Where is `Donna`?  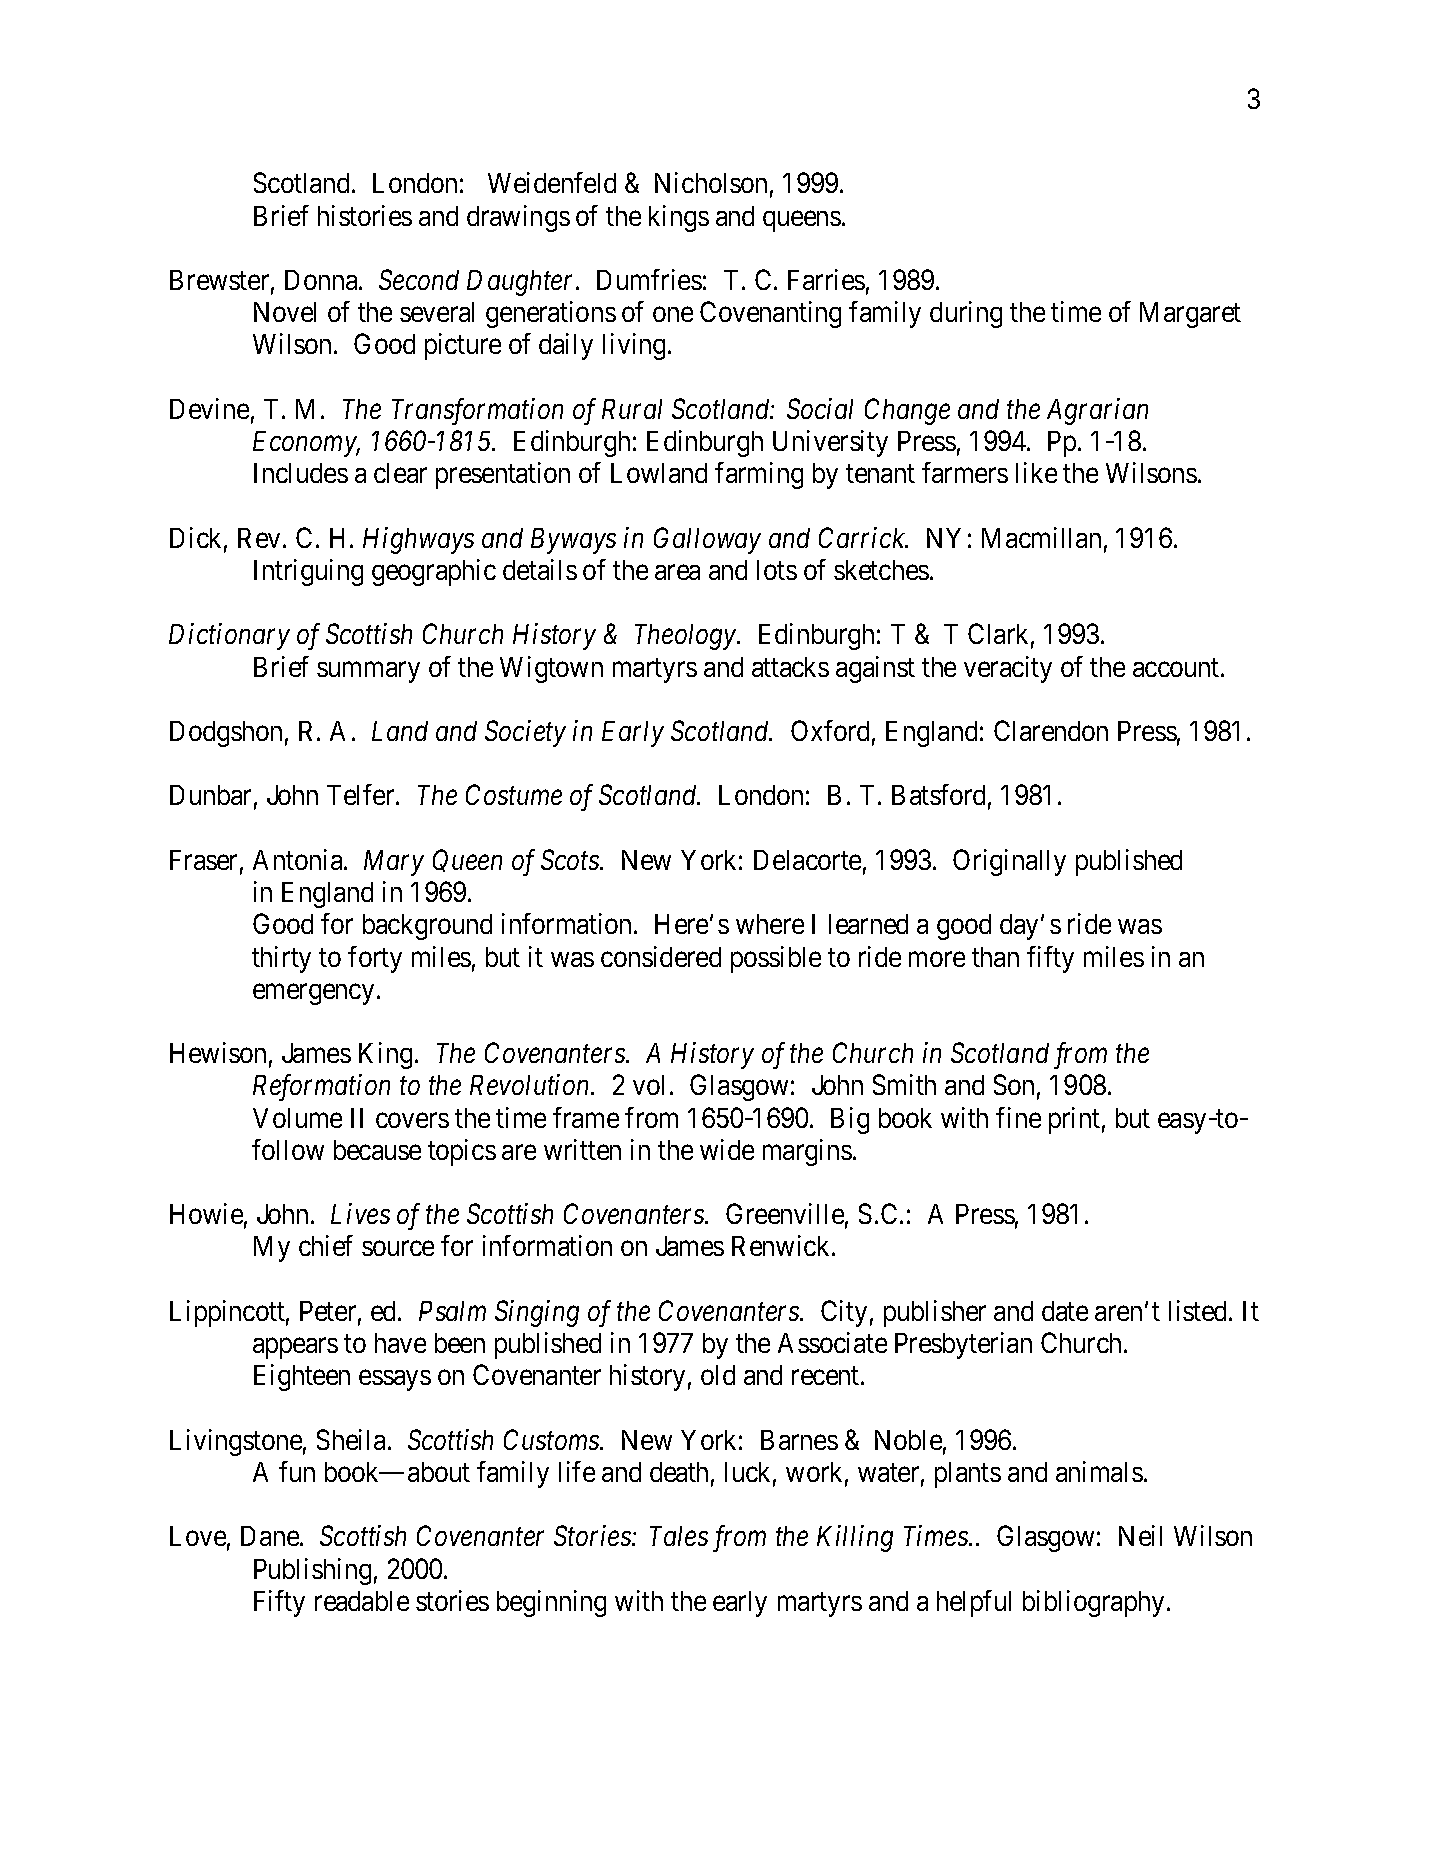
Donna is located at coordinates (322, 280).
